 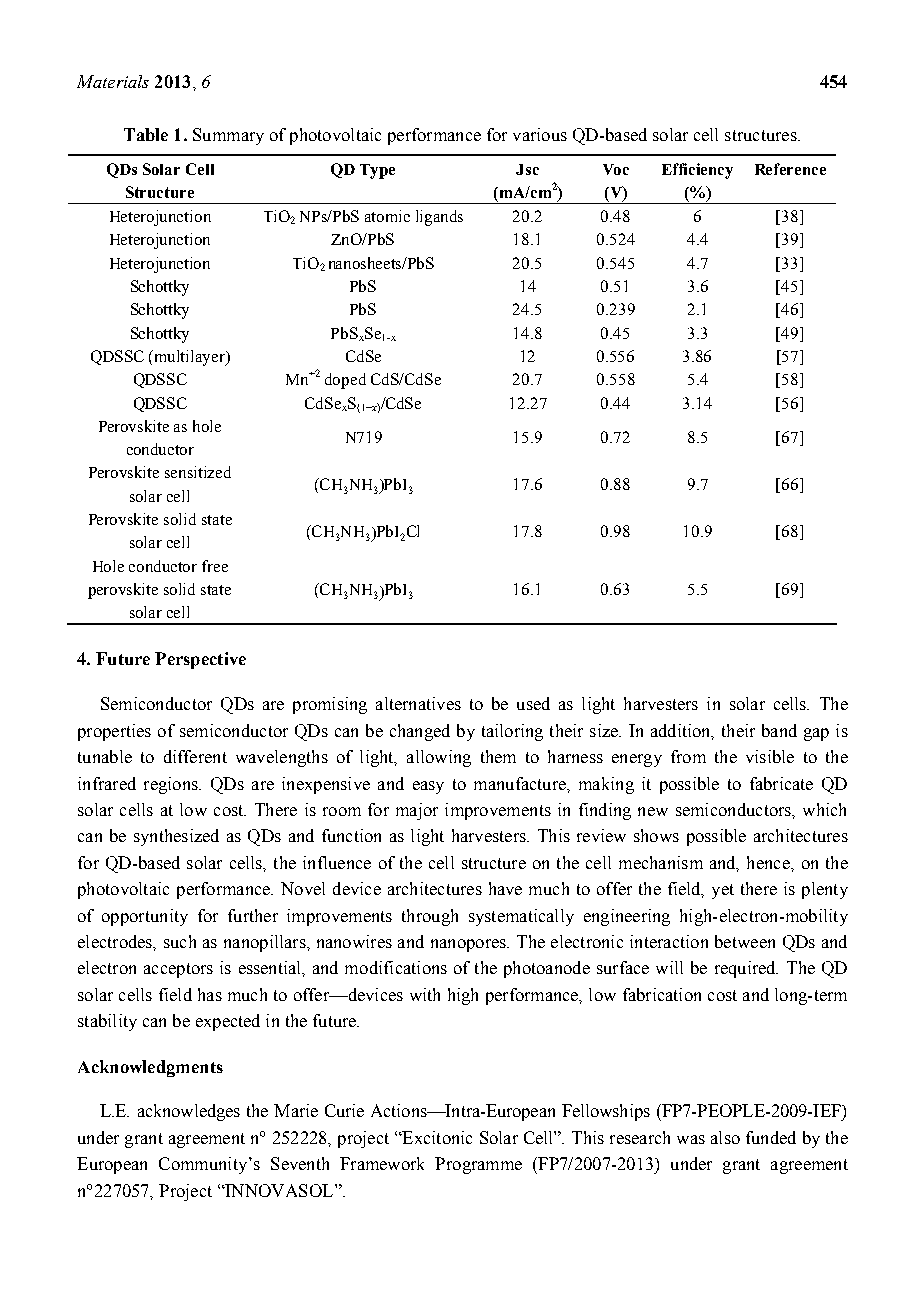 I want to click on doped, so click(x=345, y=381).
